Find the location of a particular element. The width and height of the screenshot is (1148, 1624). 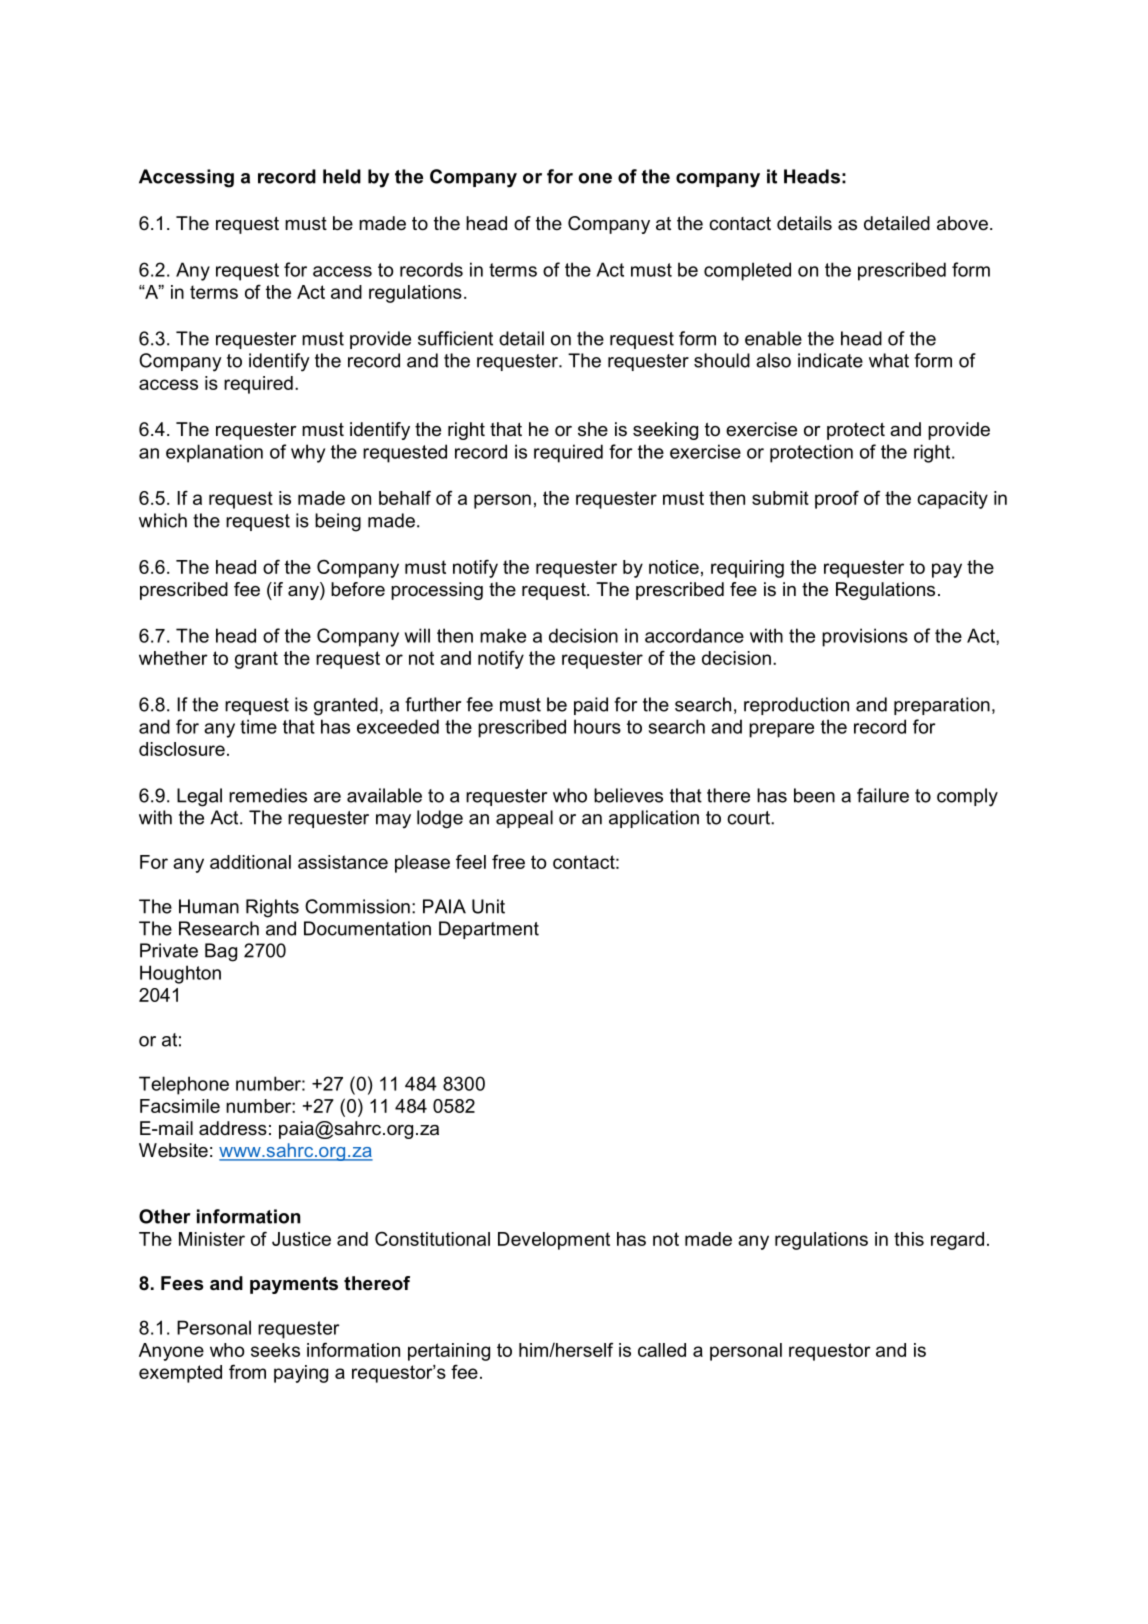

believes is located at coordinates (628, 795).
